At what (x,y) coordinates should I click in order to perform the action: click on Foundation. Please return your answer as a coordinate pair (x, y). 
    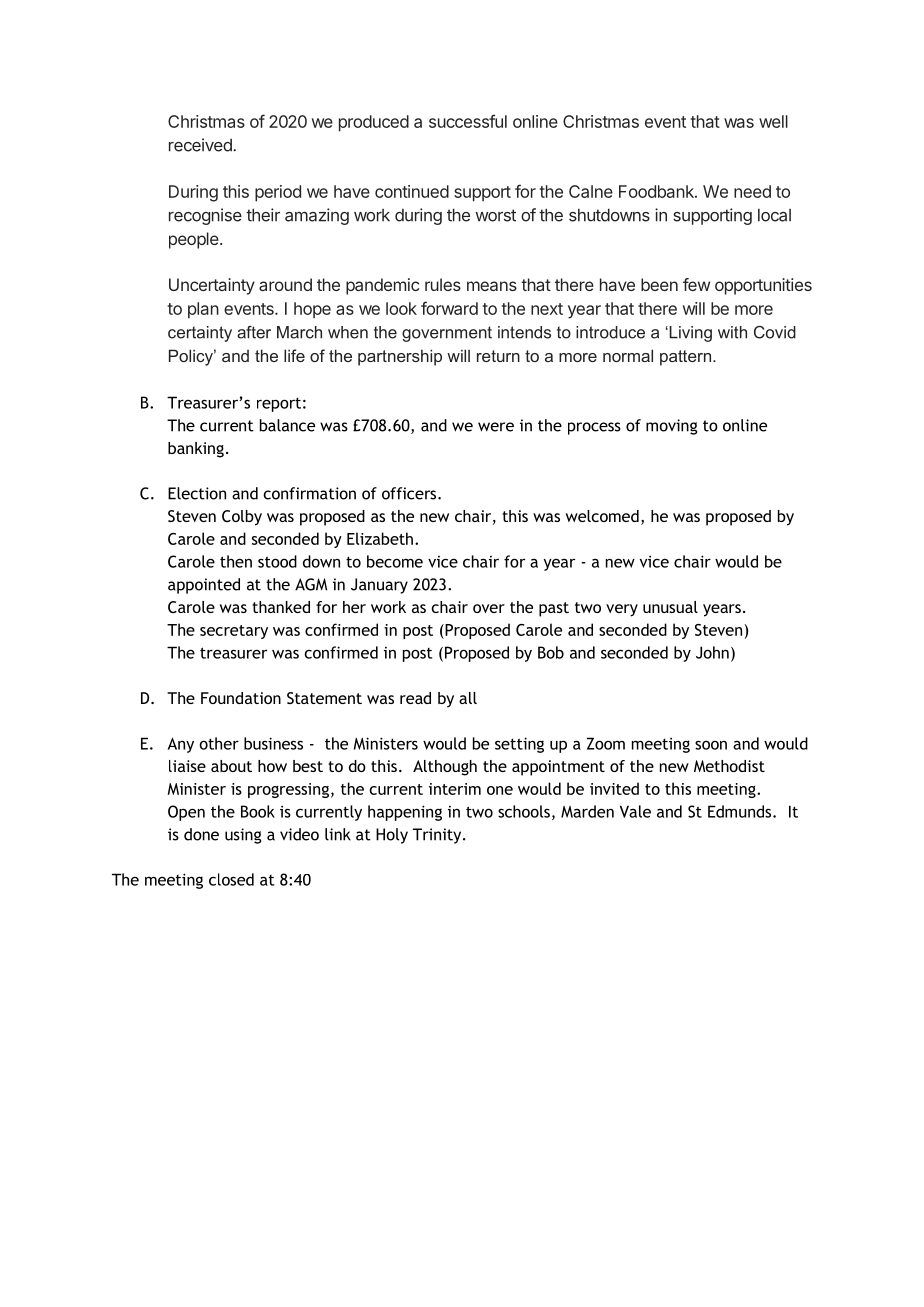
    Looking at the image, I should click on (241, 698).
